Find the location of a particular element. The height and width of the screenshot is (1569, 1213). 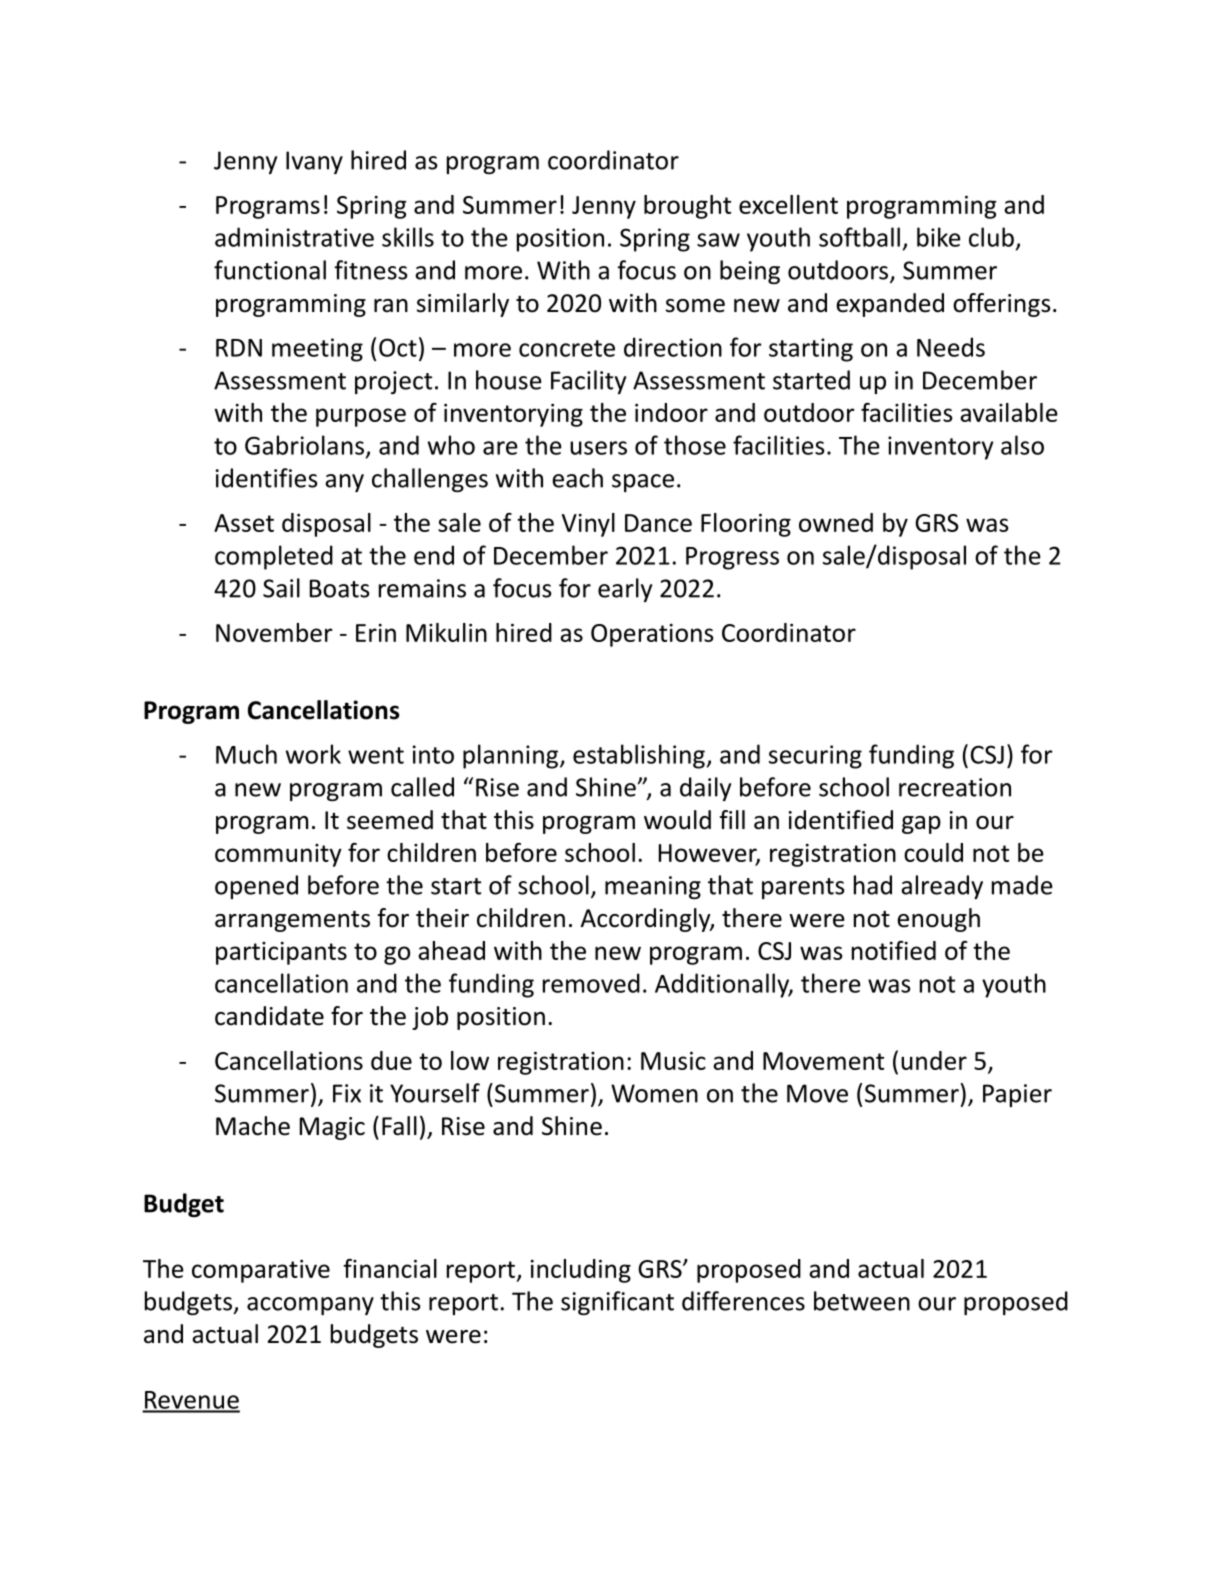

recreation is located at coordinates (955, 787).
